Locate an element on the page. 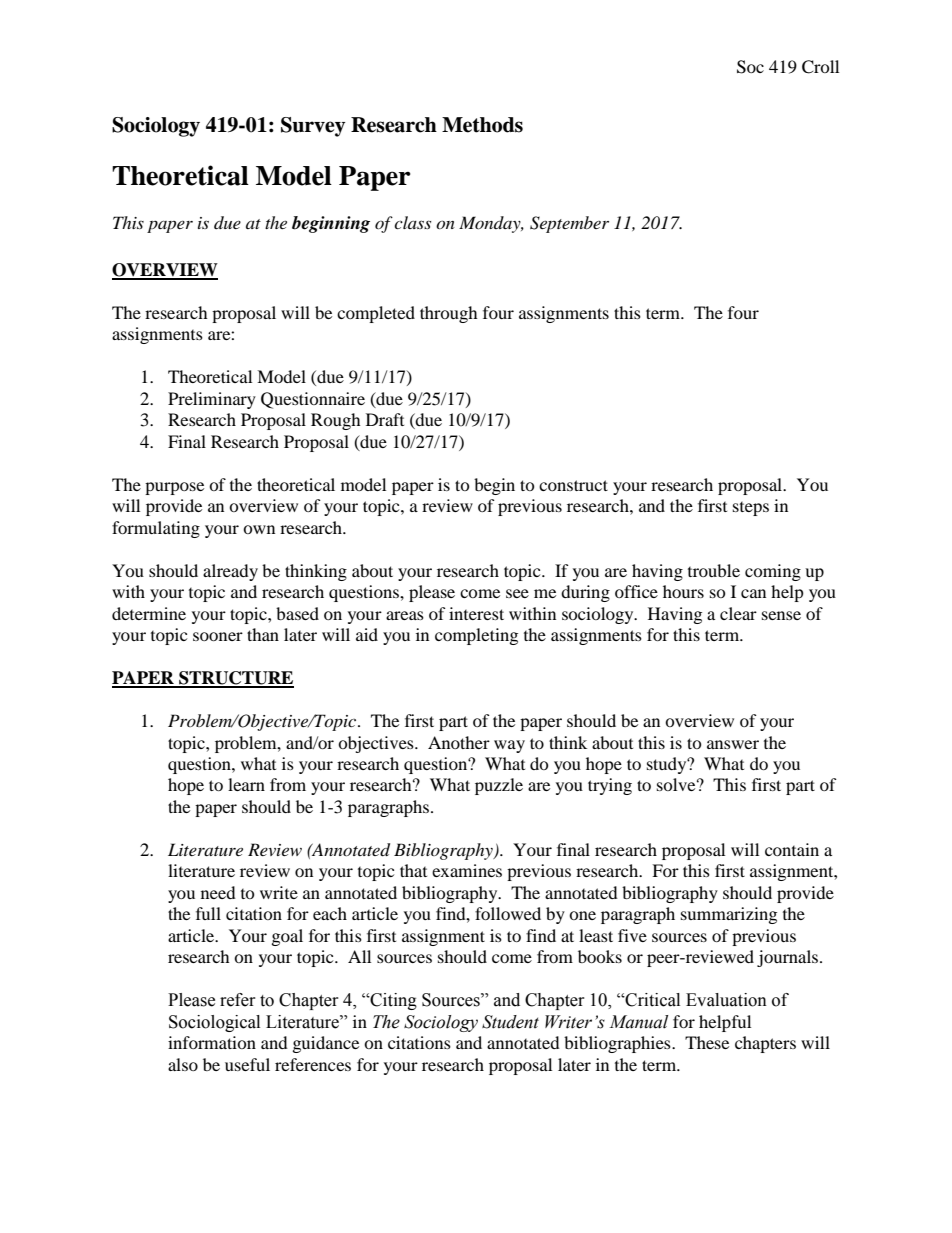 The width and height of the document is (952, 1233). already is located at coordinates (230, 572).
